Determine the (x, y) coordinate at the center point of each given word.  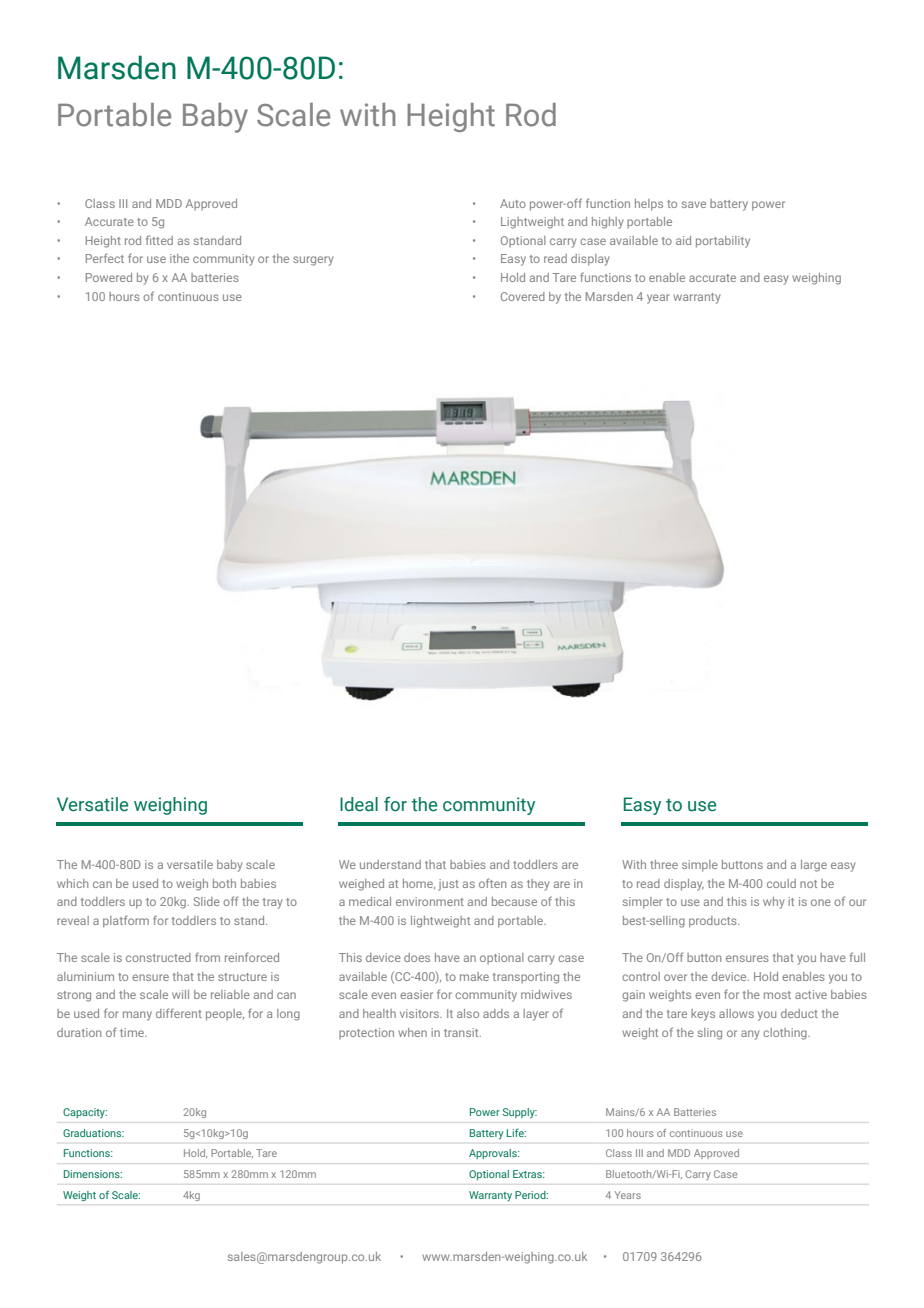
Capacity (85, 1113)
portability (723, 242)
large (814, 866)
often (492, 883)
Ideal (359, 804)
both (224, 883)
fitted (159, 240)
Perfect (105, 258)
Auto (513, 203)
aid (683, 240)
